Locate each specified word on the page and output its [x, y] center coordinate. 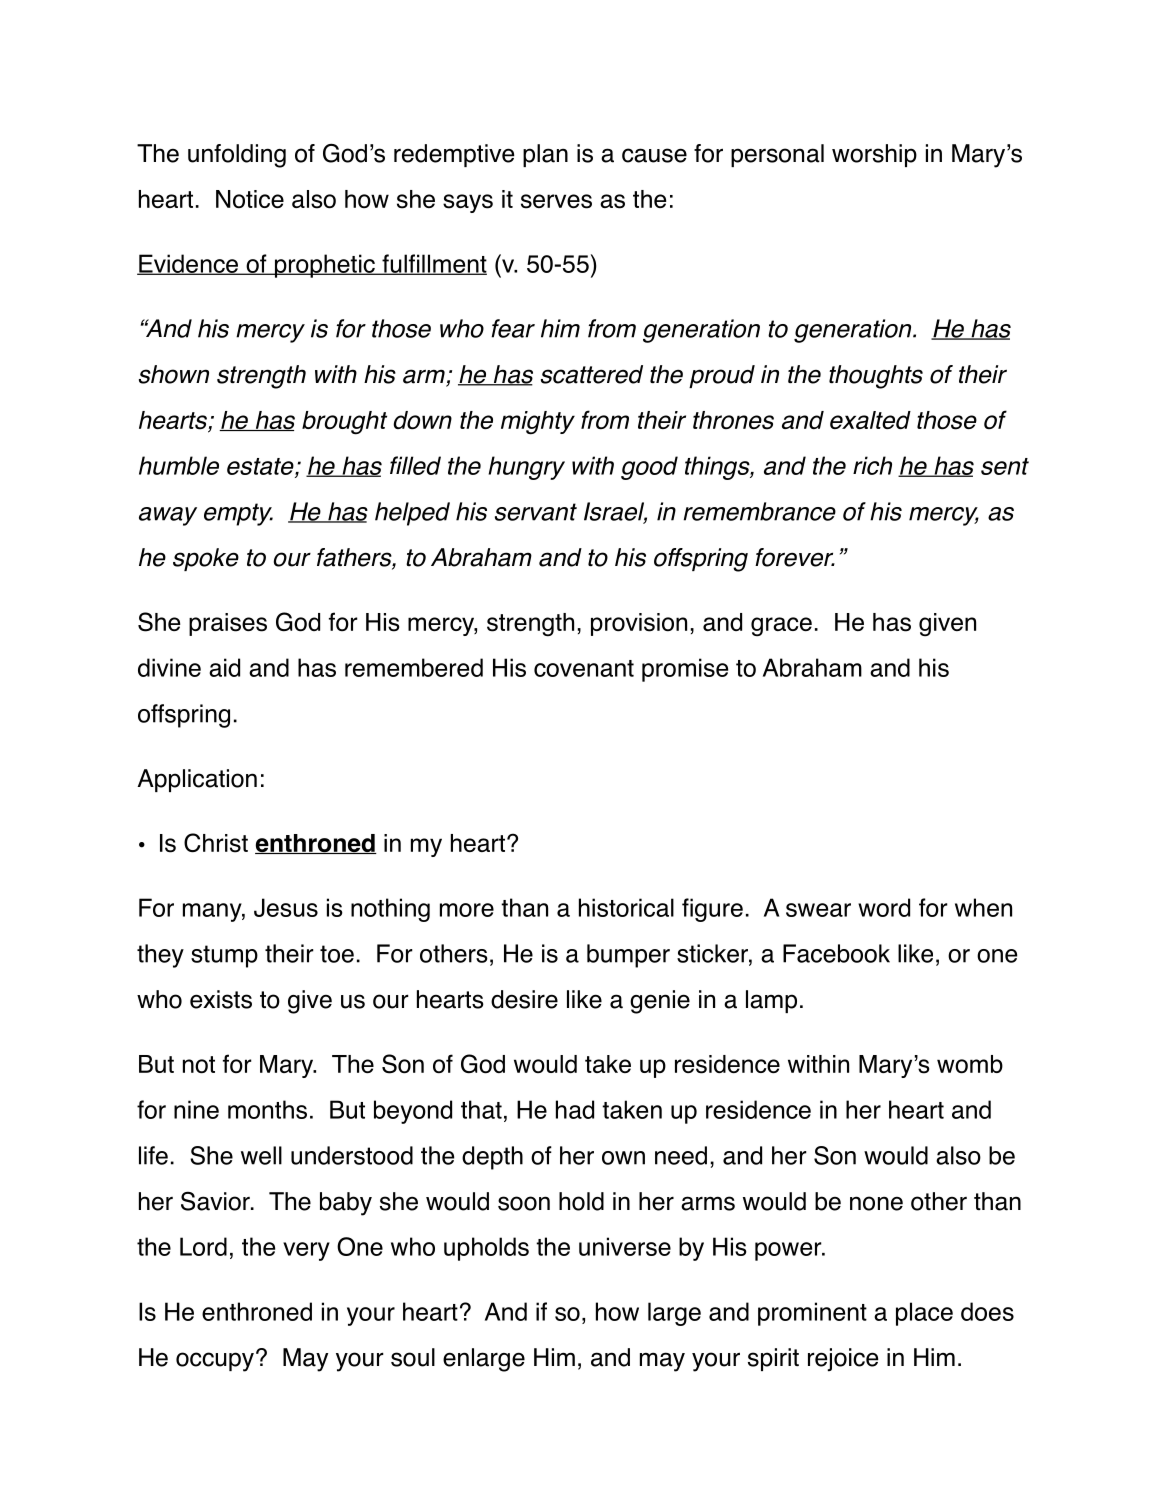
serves [556, 201]
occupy [215, 1362]
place [924, 1314]
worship [874, 155]
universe [625, 1246]
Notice [250, 199]
